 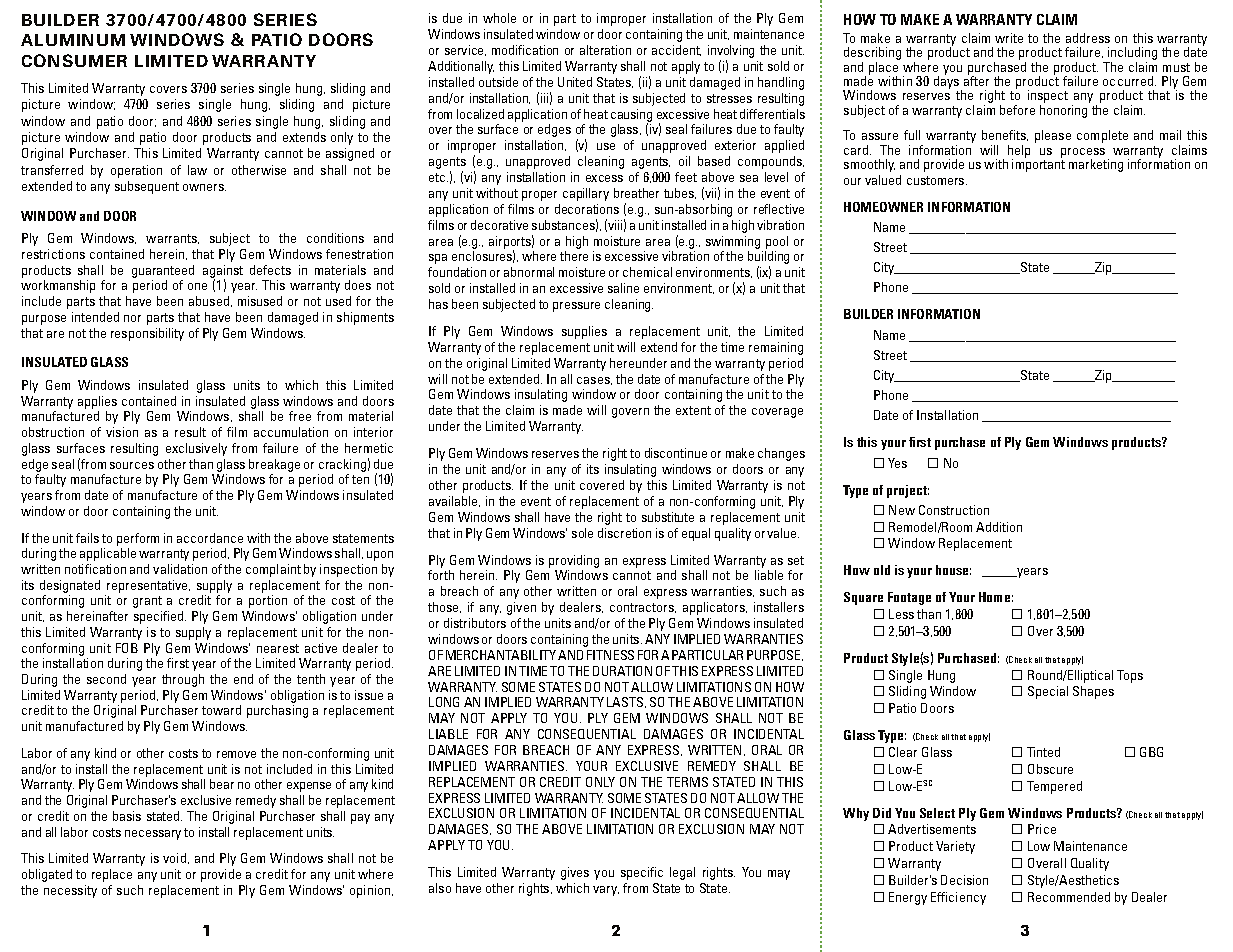 What do you see at coordinates (172, 239) in the screenshot?
I see `warrants` at bounding box center [172, 239].
